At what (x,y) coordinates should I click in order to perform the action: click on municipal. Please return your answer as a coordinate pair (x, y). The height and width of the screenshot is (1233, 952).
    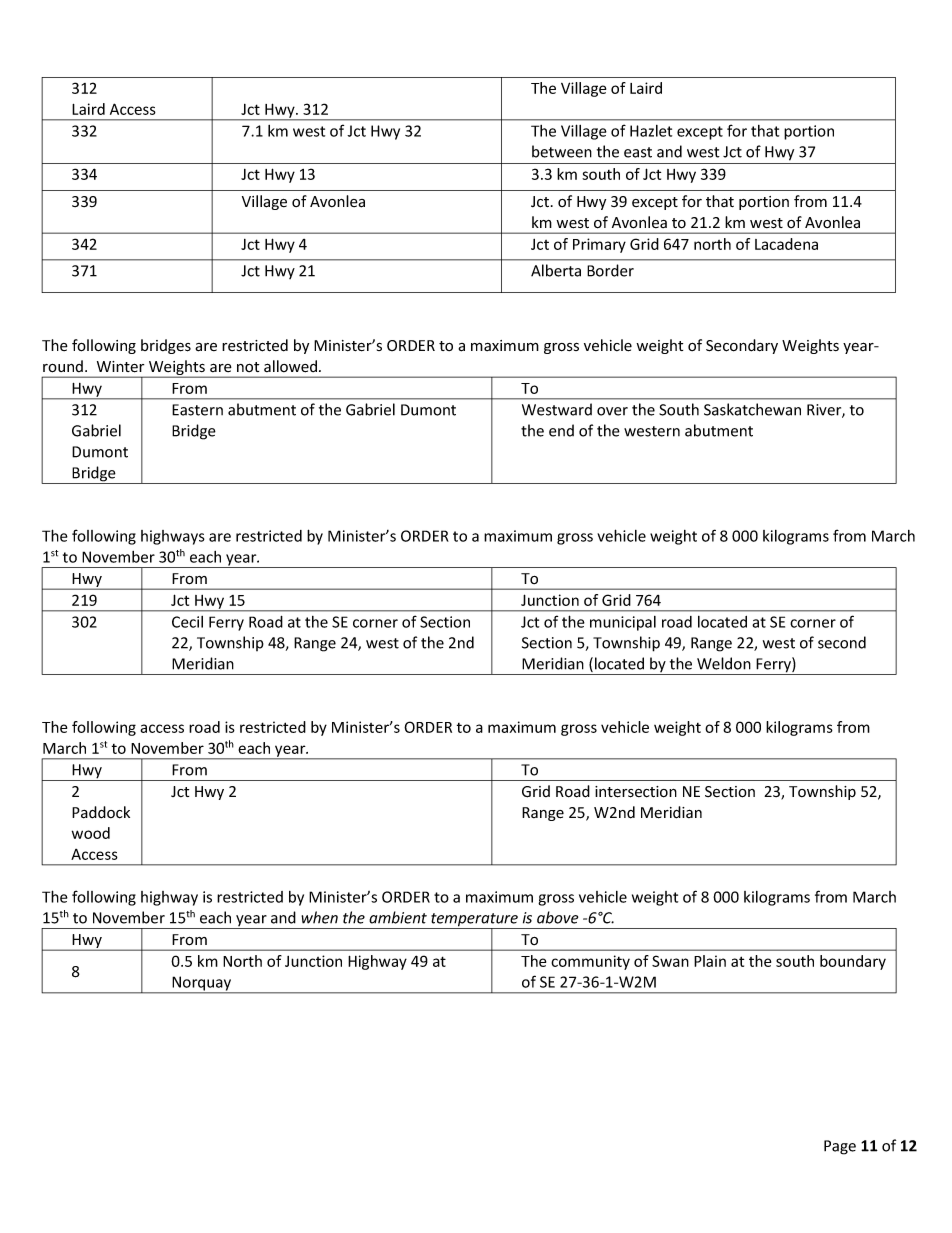
    Looking at the image, I should click on (623, 623).
